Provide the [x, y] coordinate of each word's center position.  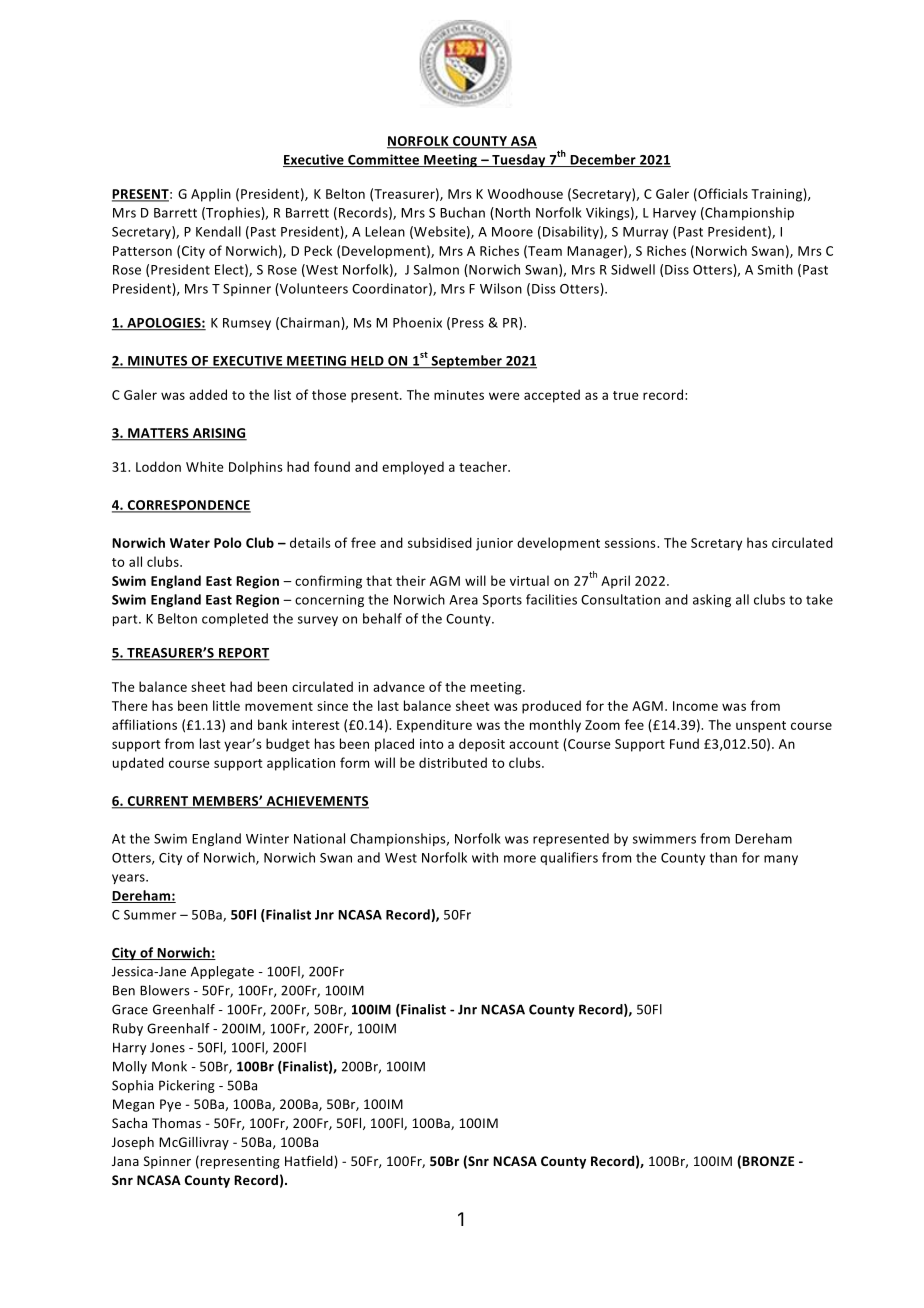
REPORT [243, 654]
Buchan [462, 212]
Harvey [674, 214]
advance [399, 686]
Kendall [218, 231]
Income [695, 706]
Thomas [176, 1123]
